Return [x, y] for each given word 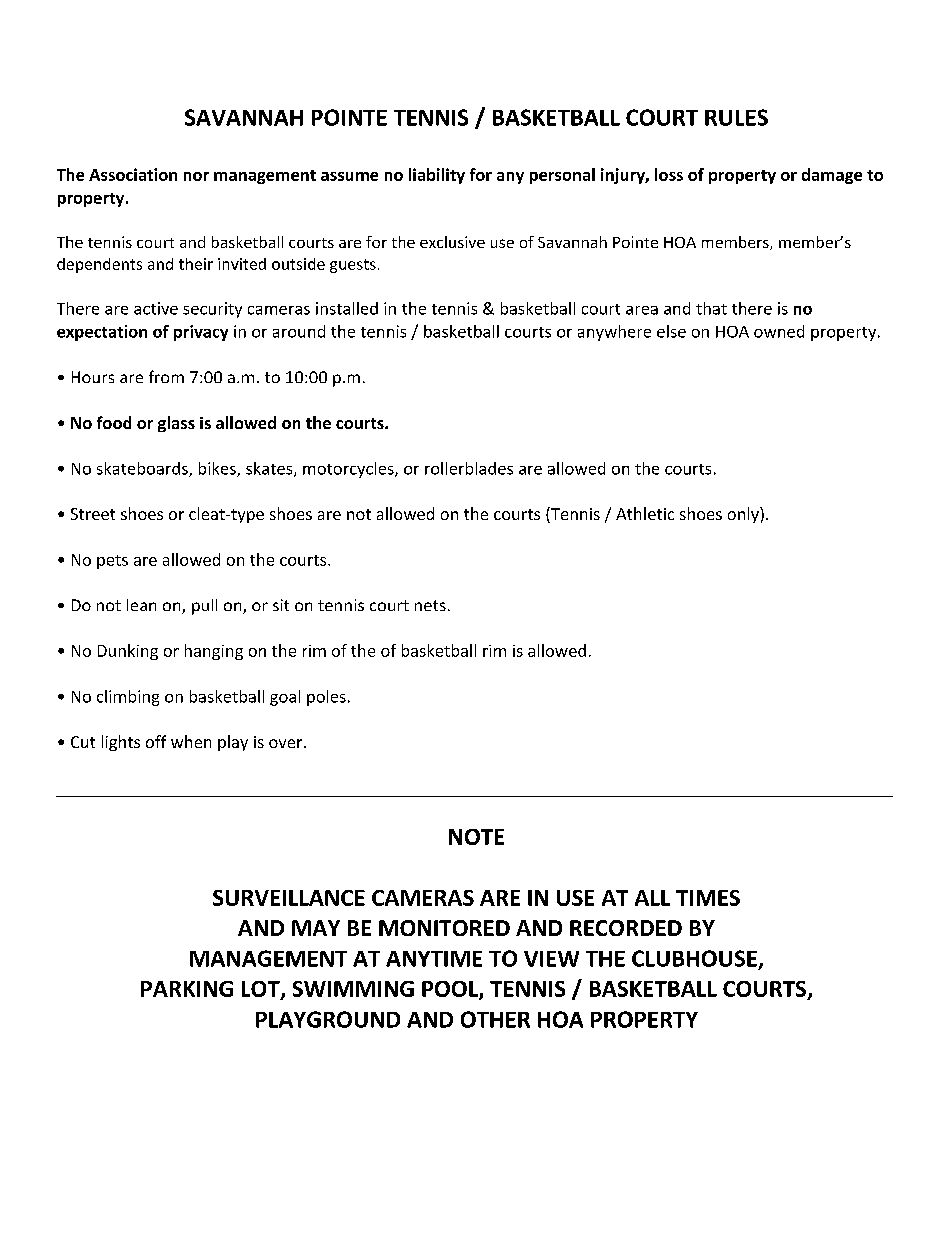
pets [112, 562]
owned [779, 331]
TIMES [708, 898]
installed [347, 308]
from [166, 376]
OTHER [495, 1019]
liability [437, 176]
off [156, 741]
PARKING [187, 989]
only [744, 515]
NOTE [476, 837]
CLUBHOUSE [694, 958]
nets [430, 605]
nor [196, 176]
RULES [736, 117]
